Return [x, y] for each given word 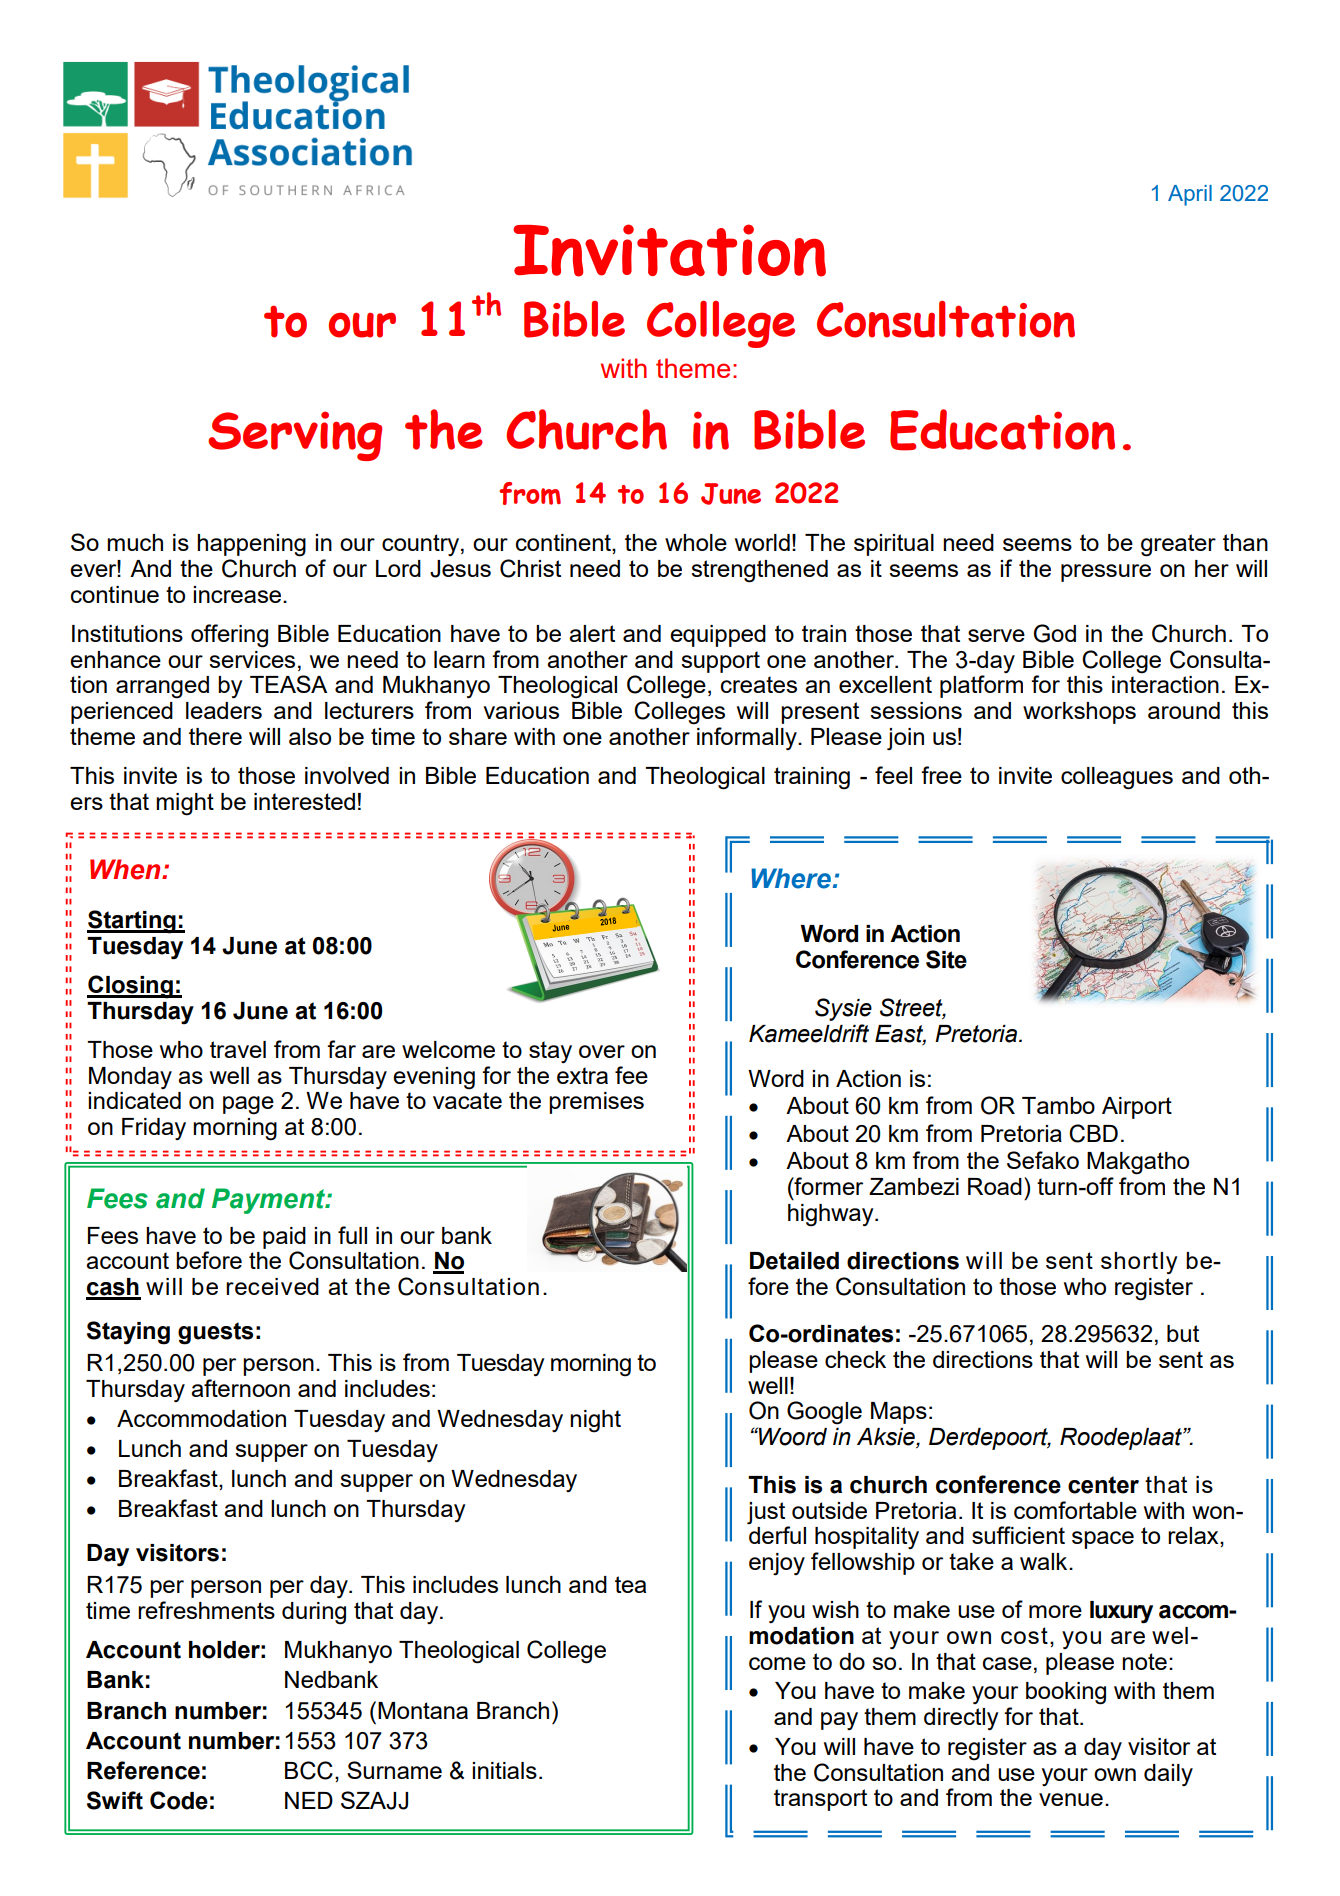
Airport [1137, 1108]
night [595, 1421]
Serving [295, 436]
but [1183, 1333]
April [1190, 195]
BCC [309, 1770]
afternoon [240, 1388]
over [602, 1051]
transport [820, 1800]
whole [696, 542]
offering [229, 636]
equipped [718, 636]
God [1055, 633]
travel [238, 1049]
